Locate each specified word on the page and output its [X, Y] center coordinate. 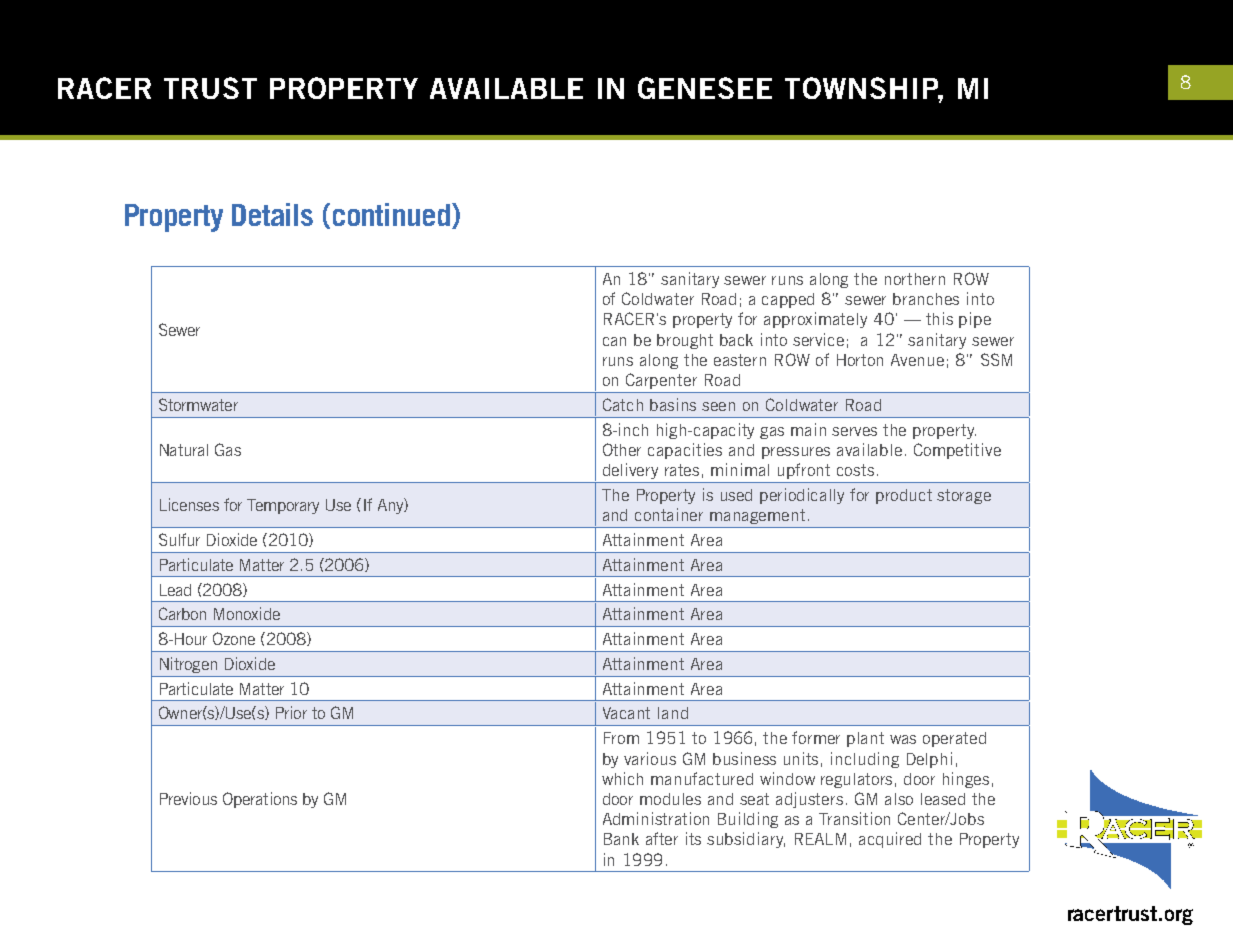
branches [926, 299]
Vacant [626, 713]
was [903, 739]
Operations [260, 800]
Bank [621, 839]
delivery [630, 471]
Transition [854, 818]
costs [855, 470]
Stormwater [198, 404]
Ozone [234, 638]
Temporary [283, 506]
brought [685, 341]
